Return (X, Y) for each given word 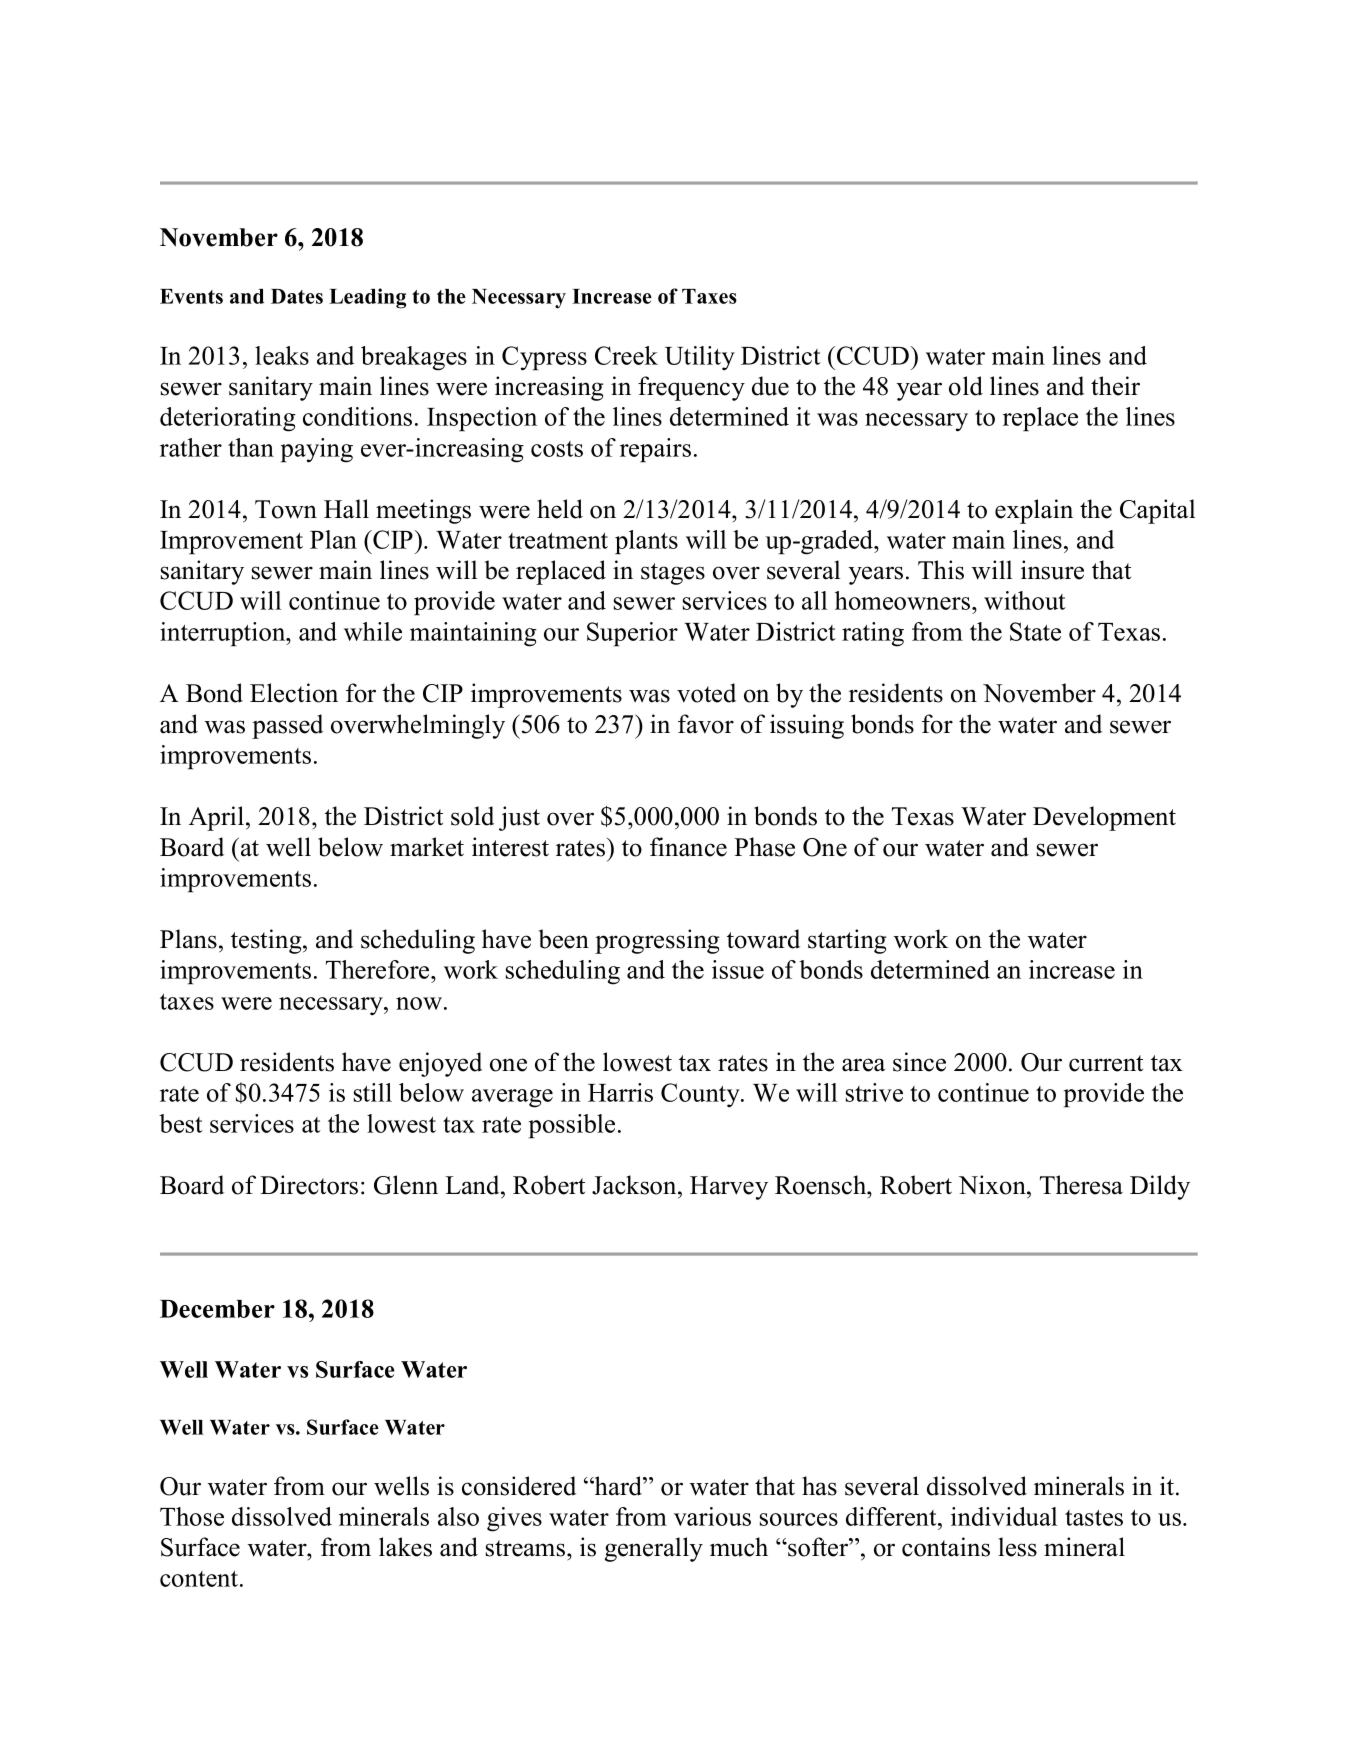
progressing (657, 941)
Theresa (1081, 1185)
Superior (632, 634)
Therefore (379, 969)
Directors (309, 1185)
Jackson (635, 1185)
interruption (224, 634)
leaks (282, 355)
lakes (405, 1547)
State (1035, 631)
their (1115, 386)
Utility (700, 358)
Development (1104, 818)
